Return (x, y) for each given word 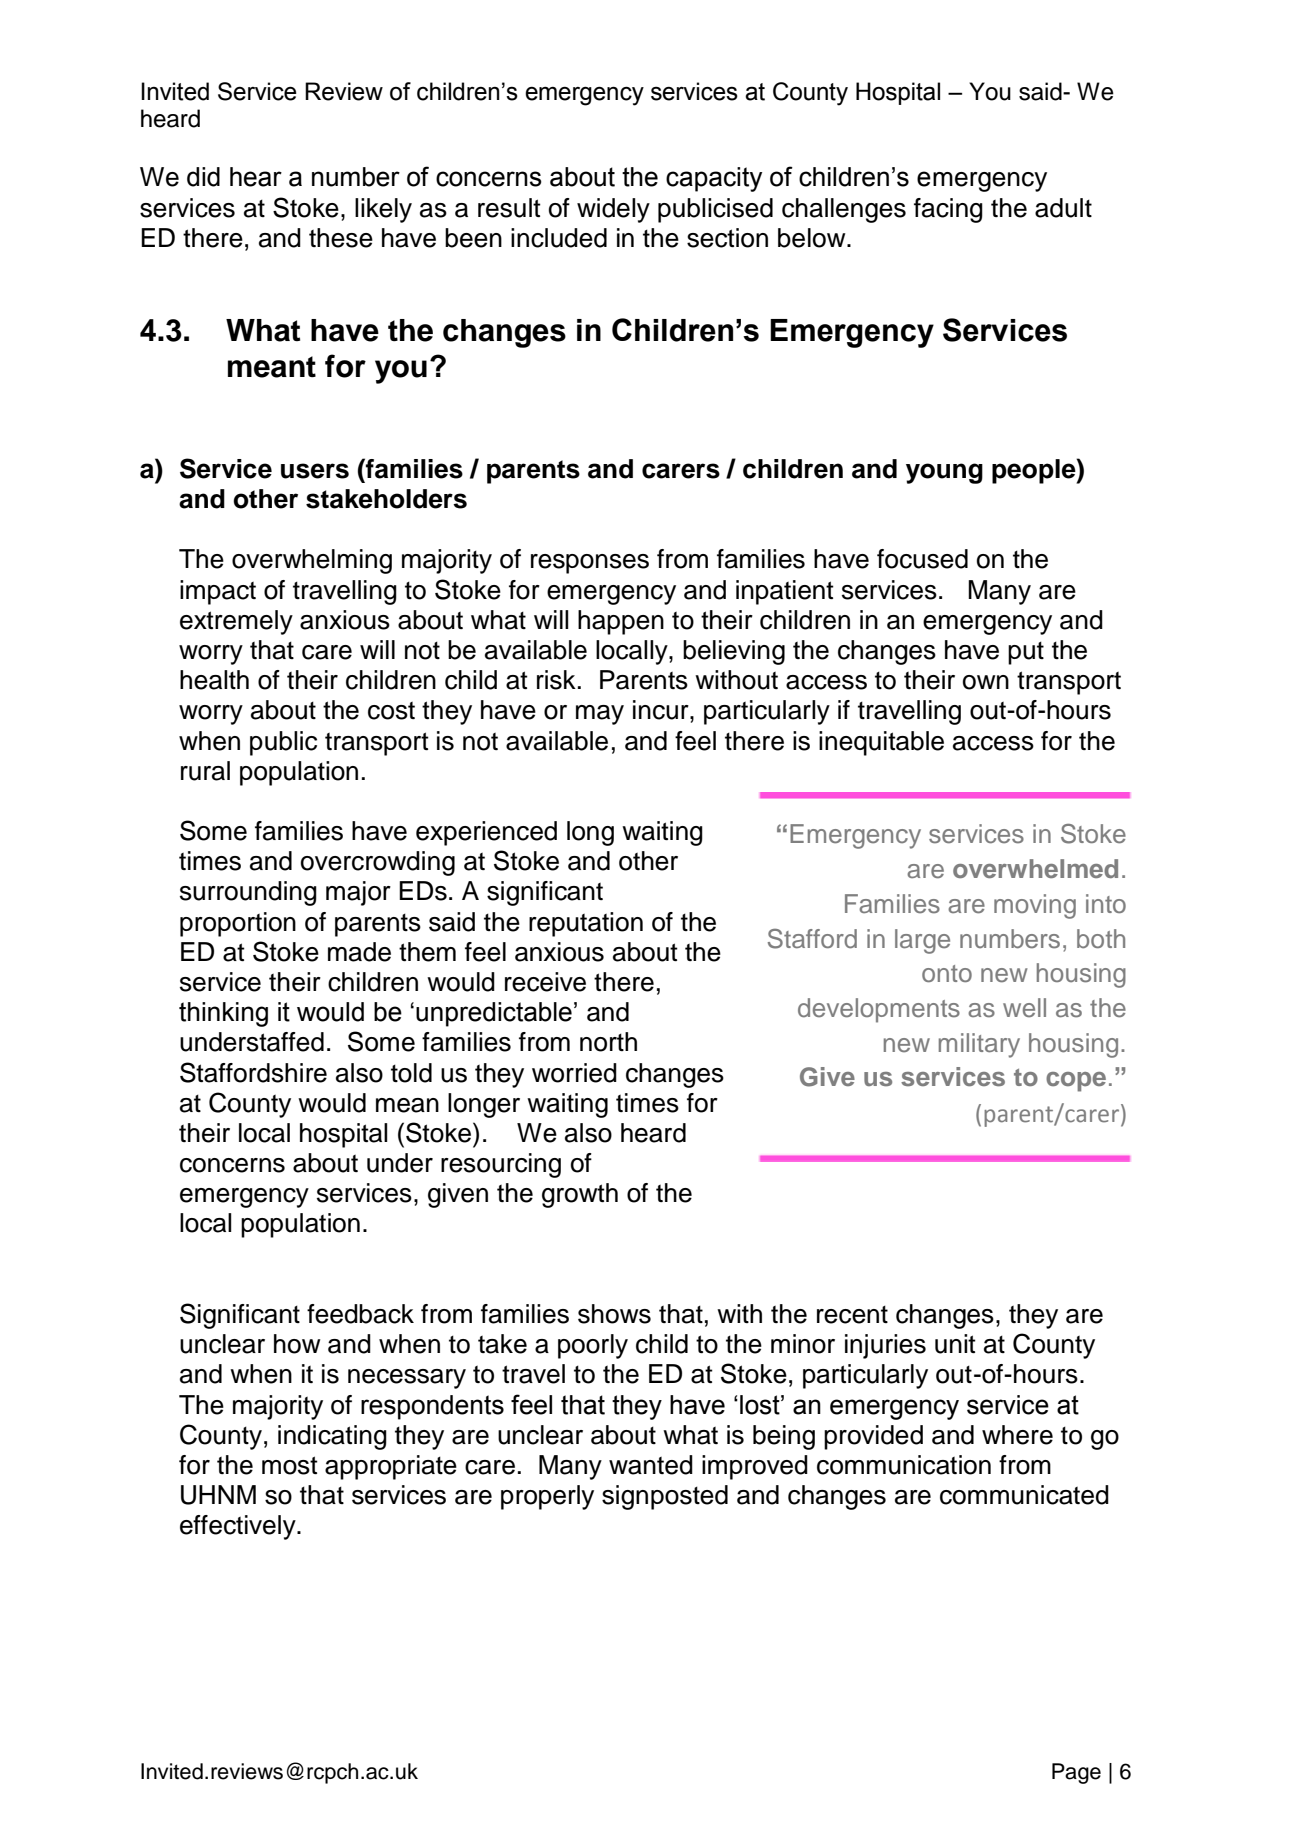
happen (621, 622)
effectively (239, 1527)
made (359, 952)
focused (922, 559)
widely (613, 210)
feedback (360, 1314)
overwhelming (312, 561)
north (608, 1042)
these (341, 238)
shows (614, 1314)
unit (955, 1344)
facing (948, 210)
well (1024, 1008)
